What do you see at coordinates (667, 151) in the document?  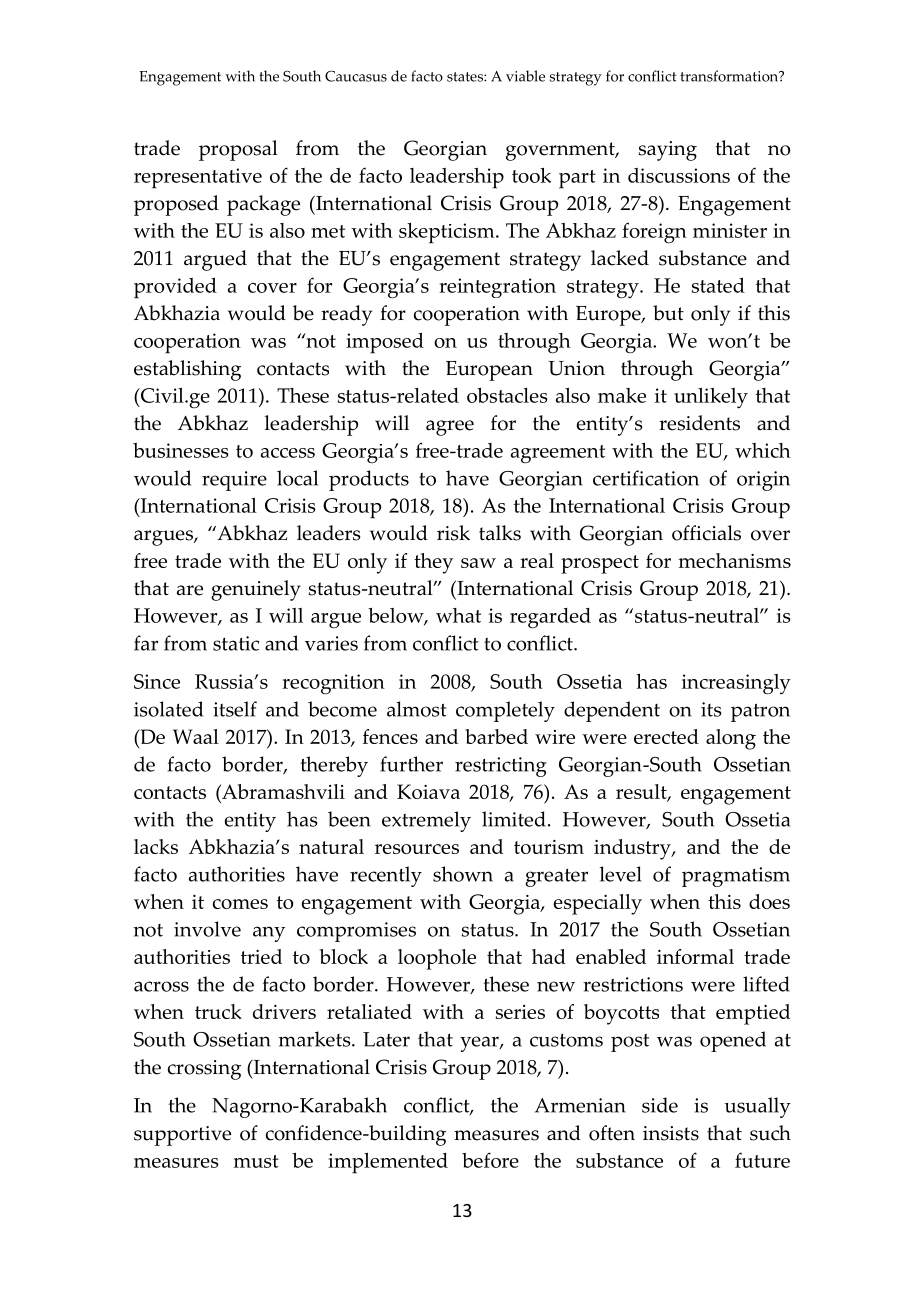 I see `saying` at bounding box center [667, 151].
